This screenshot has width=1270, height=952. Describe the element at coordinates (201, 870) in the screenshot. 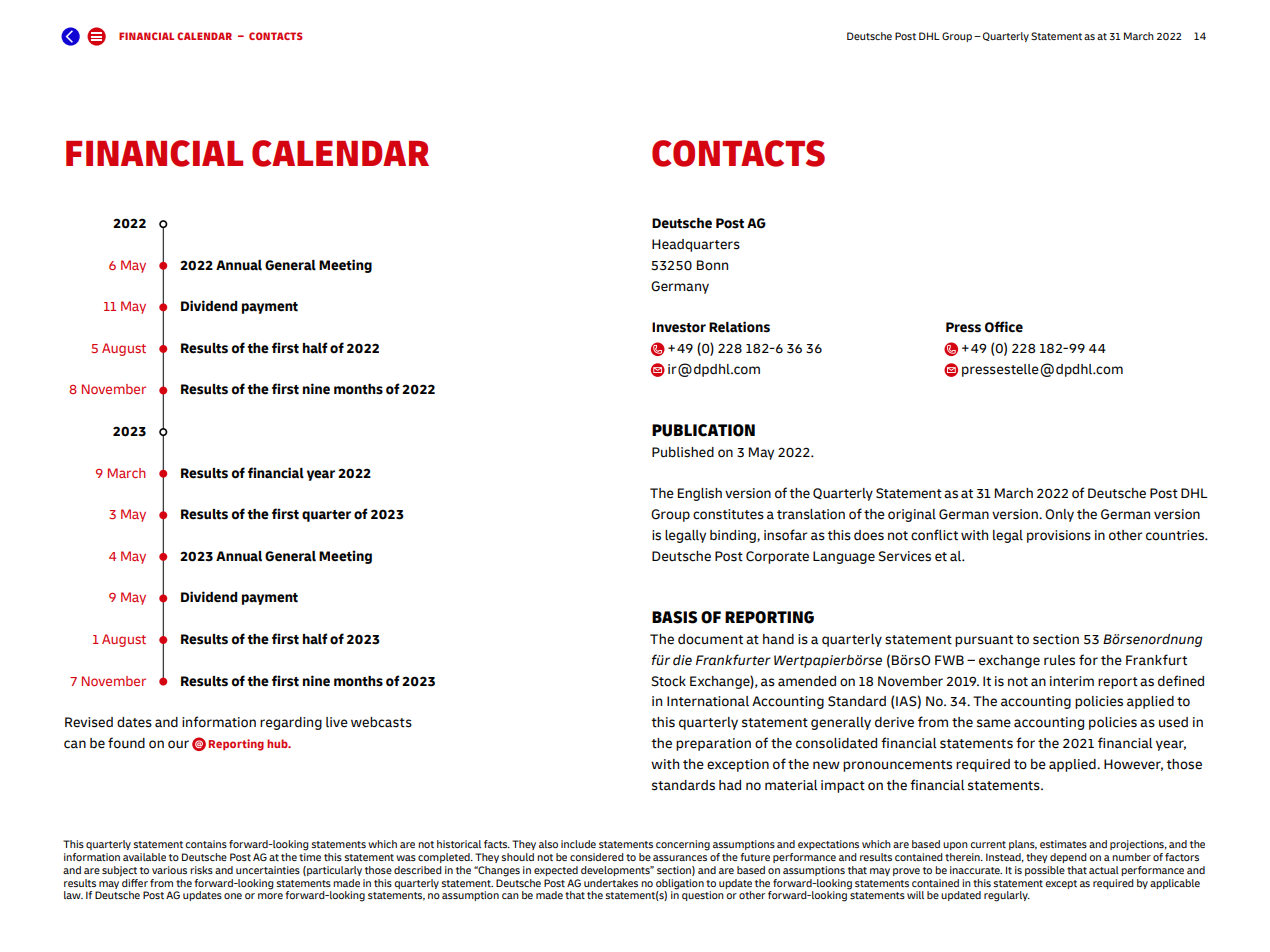

I see `risks` at that location.
